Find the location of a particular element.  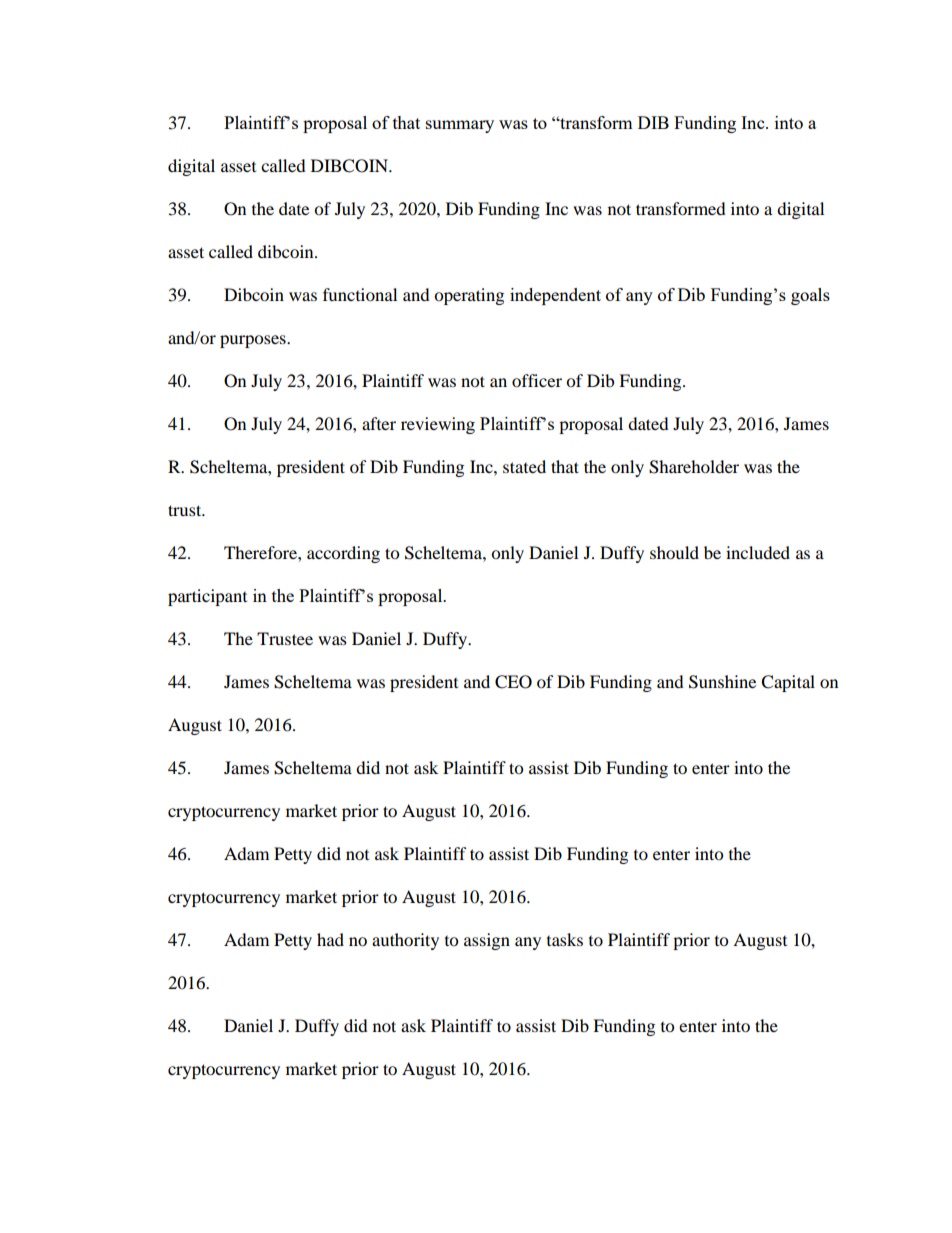

CEO is located at coordinates (513, 682).
